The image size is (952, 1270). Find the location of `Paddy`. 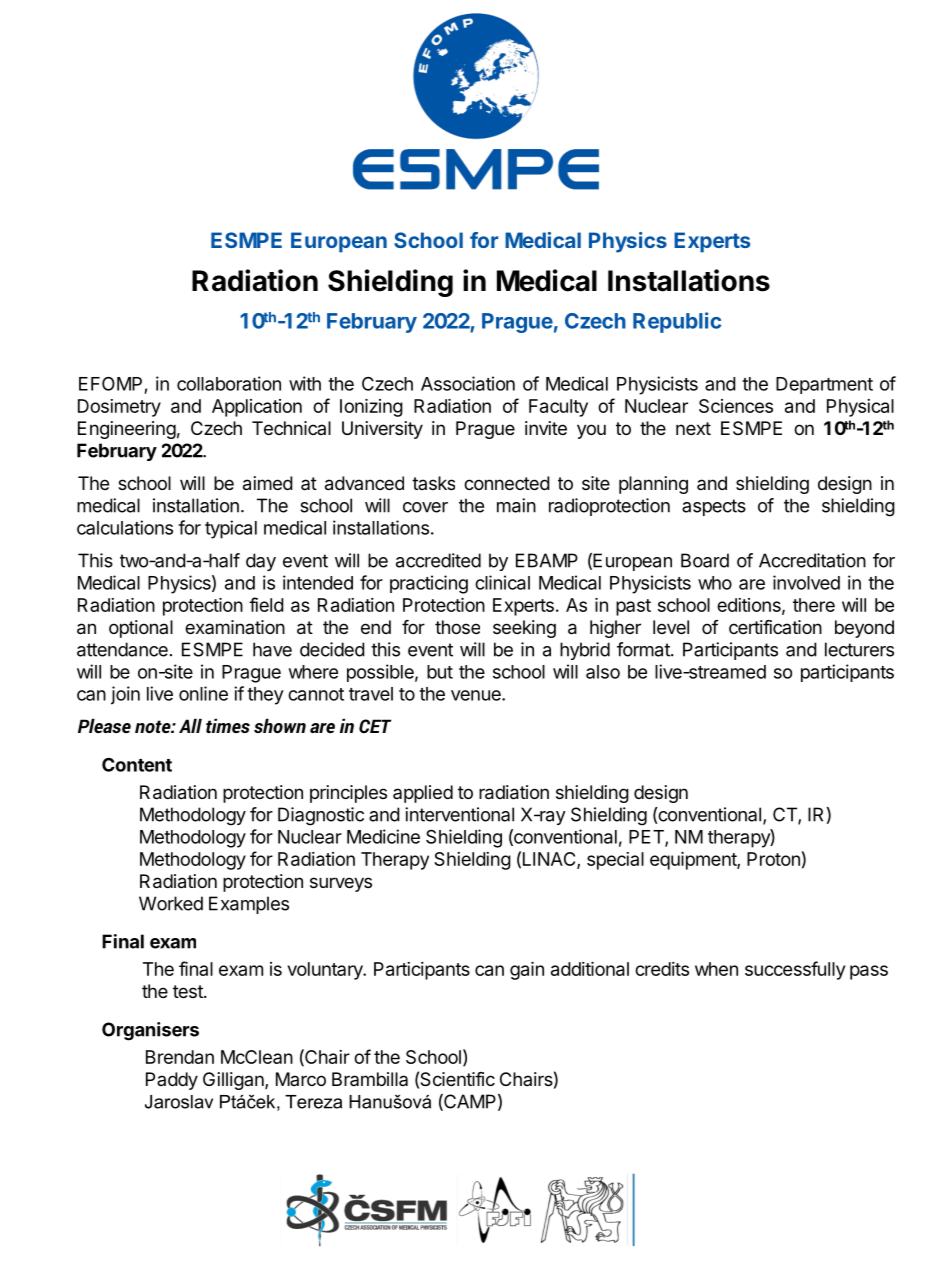

Paddy is located at coordinates (172, 1081).
